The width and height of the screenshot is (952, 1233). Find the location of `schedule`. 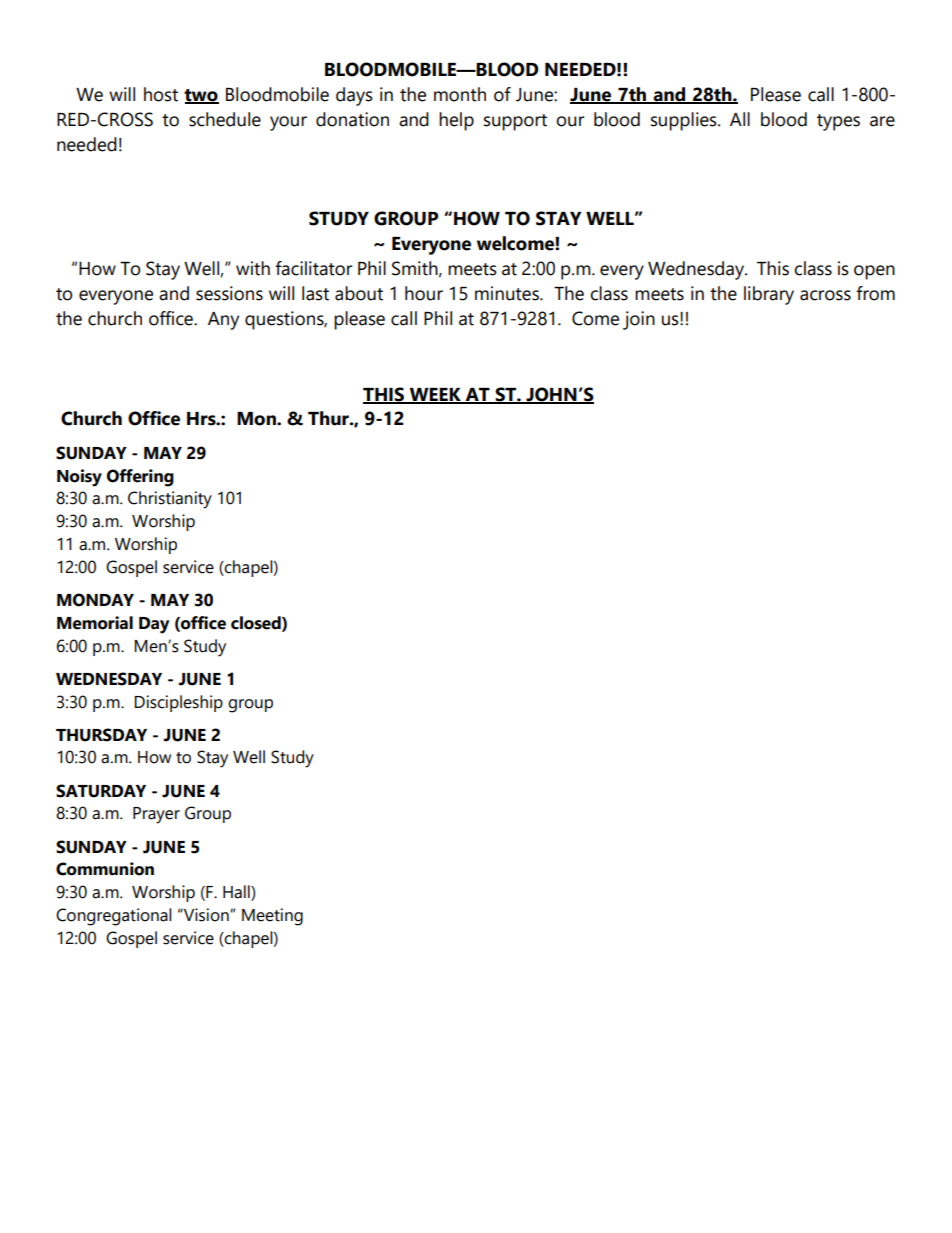

schedule is located at coordinates (225, 119).
